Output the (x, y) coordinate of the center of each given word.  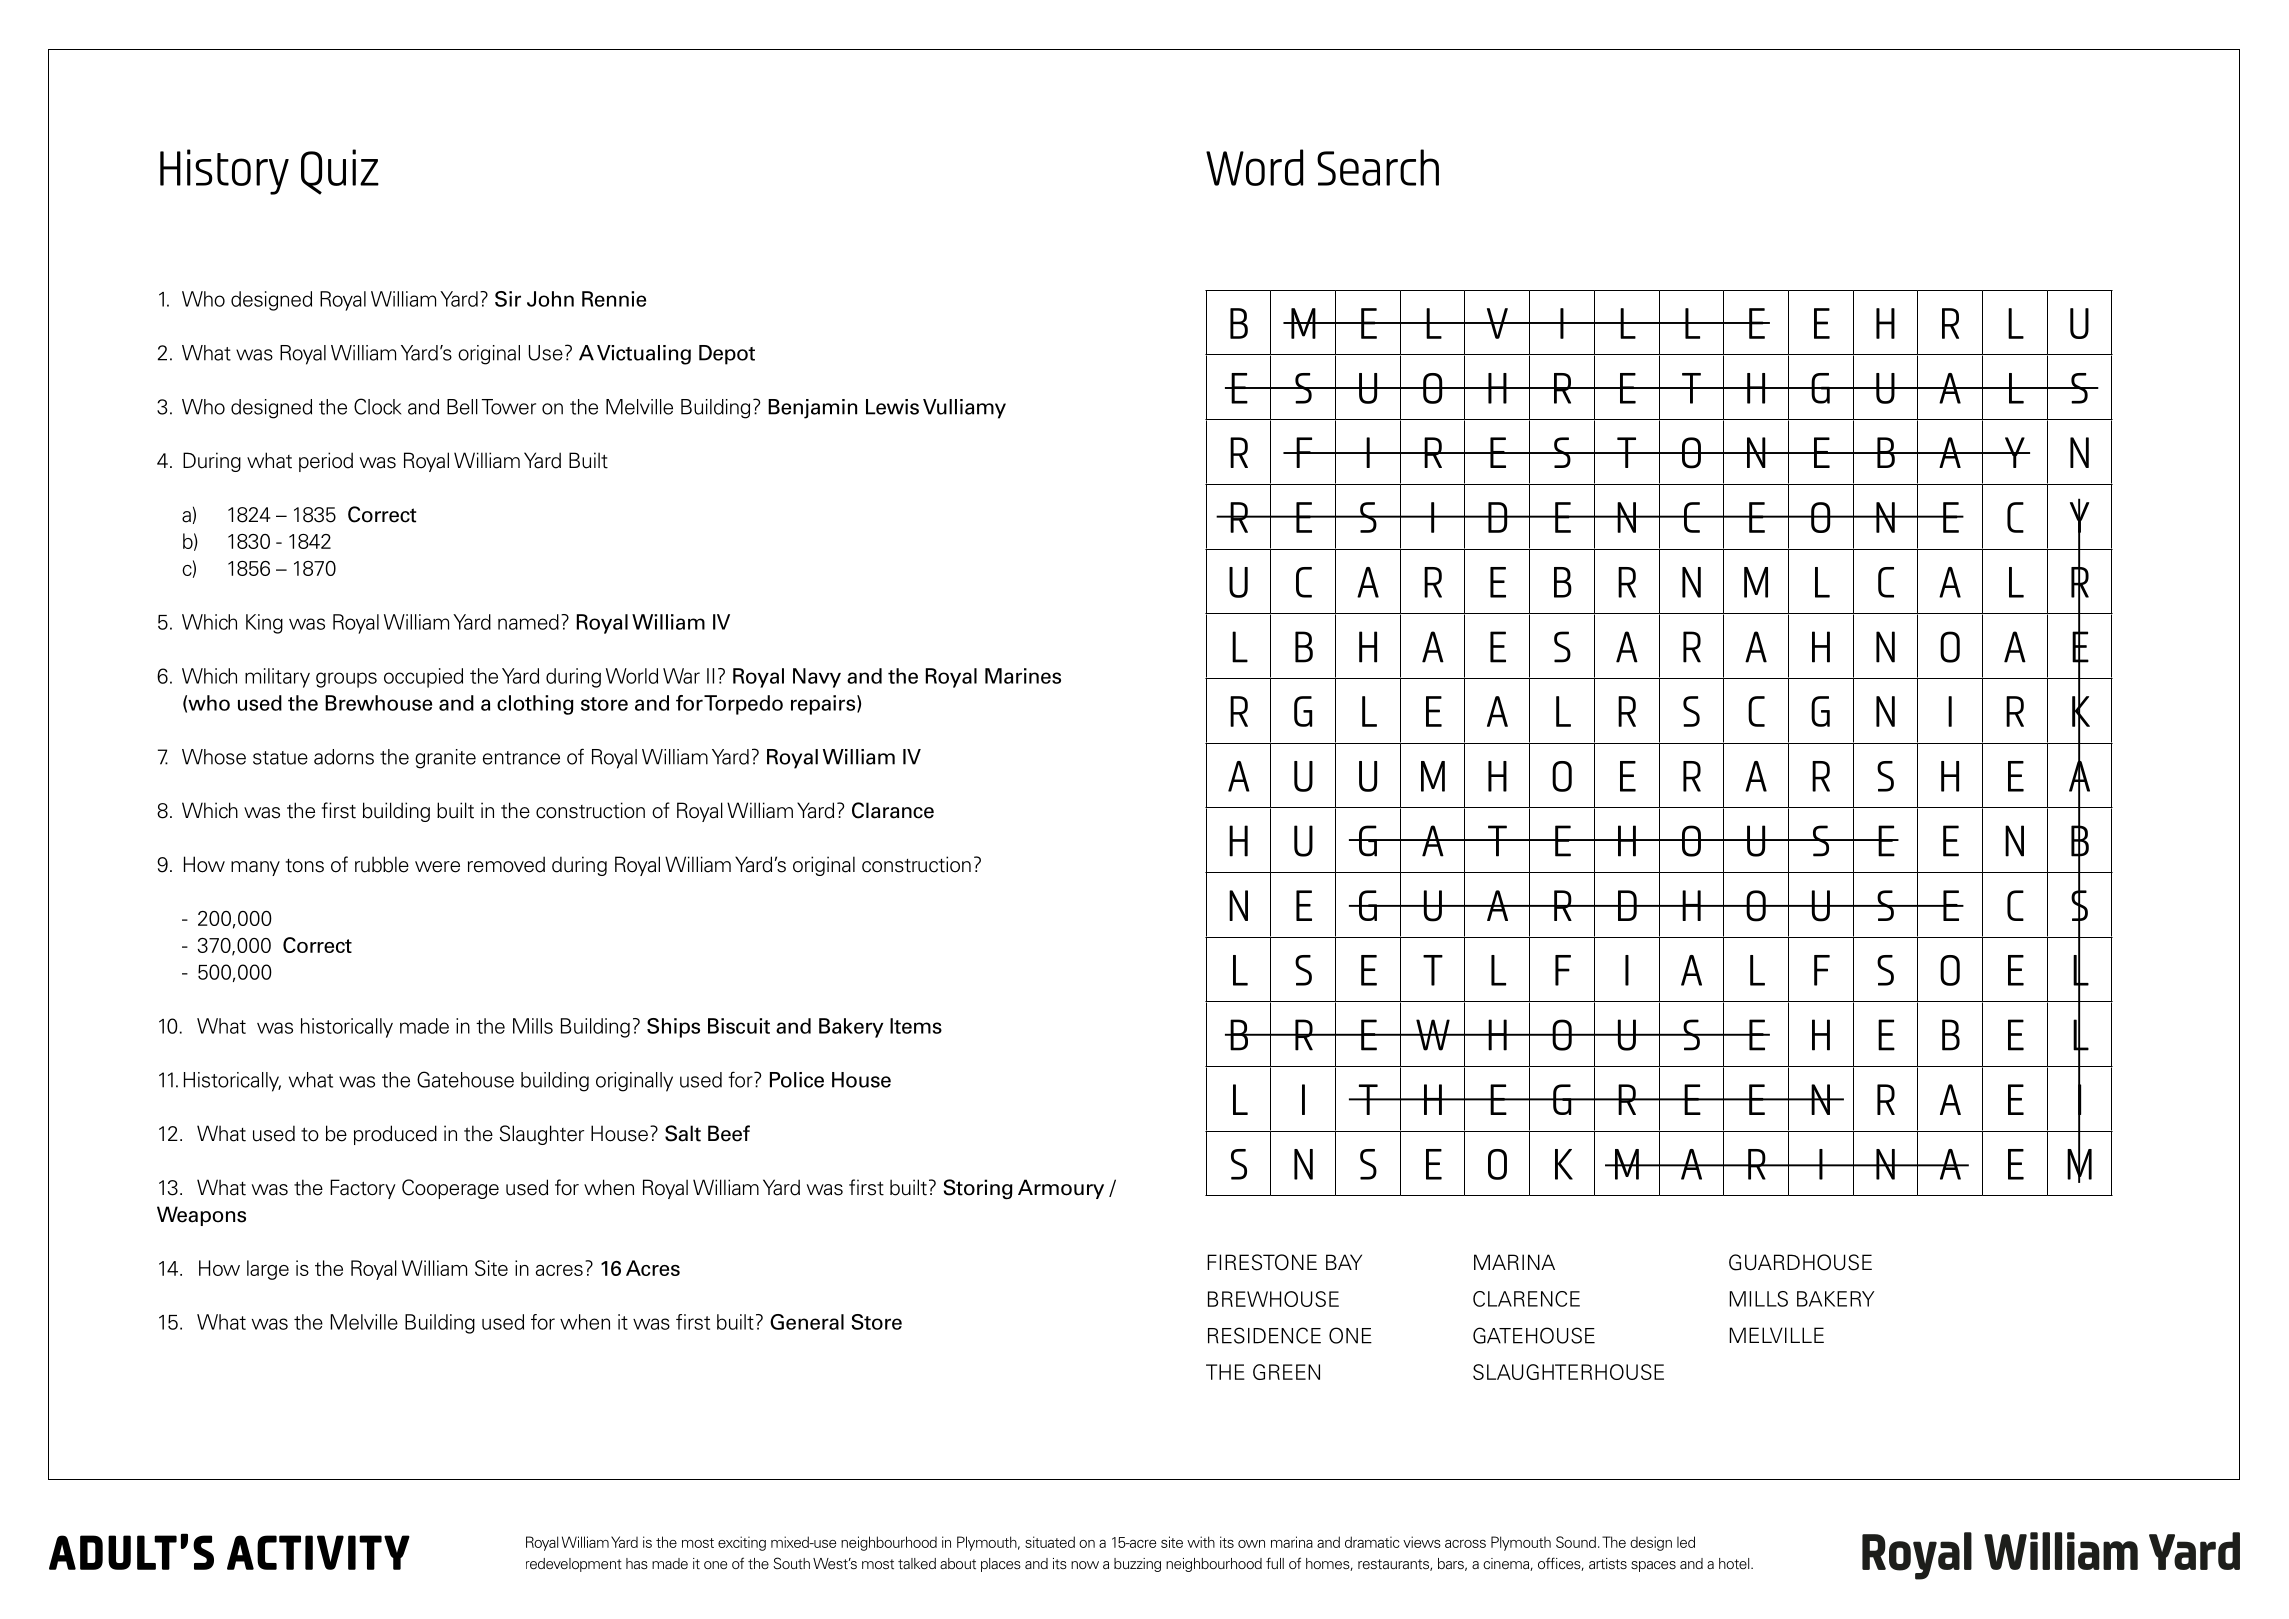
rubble (382, 864)
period (326, 462)
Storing (978, 1189)
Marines (1023, 676)
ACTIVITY (318, 1552)
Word (1254, 167)
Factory (363, 1189)
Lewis (892, 407)
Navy (817, 678)
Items (916, 1026)
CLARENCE (1526, 1299)
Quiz (340, 172)
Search (1378, 167)
